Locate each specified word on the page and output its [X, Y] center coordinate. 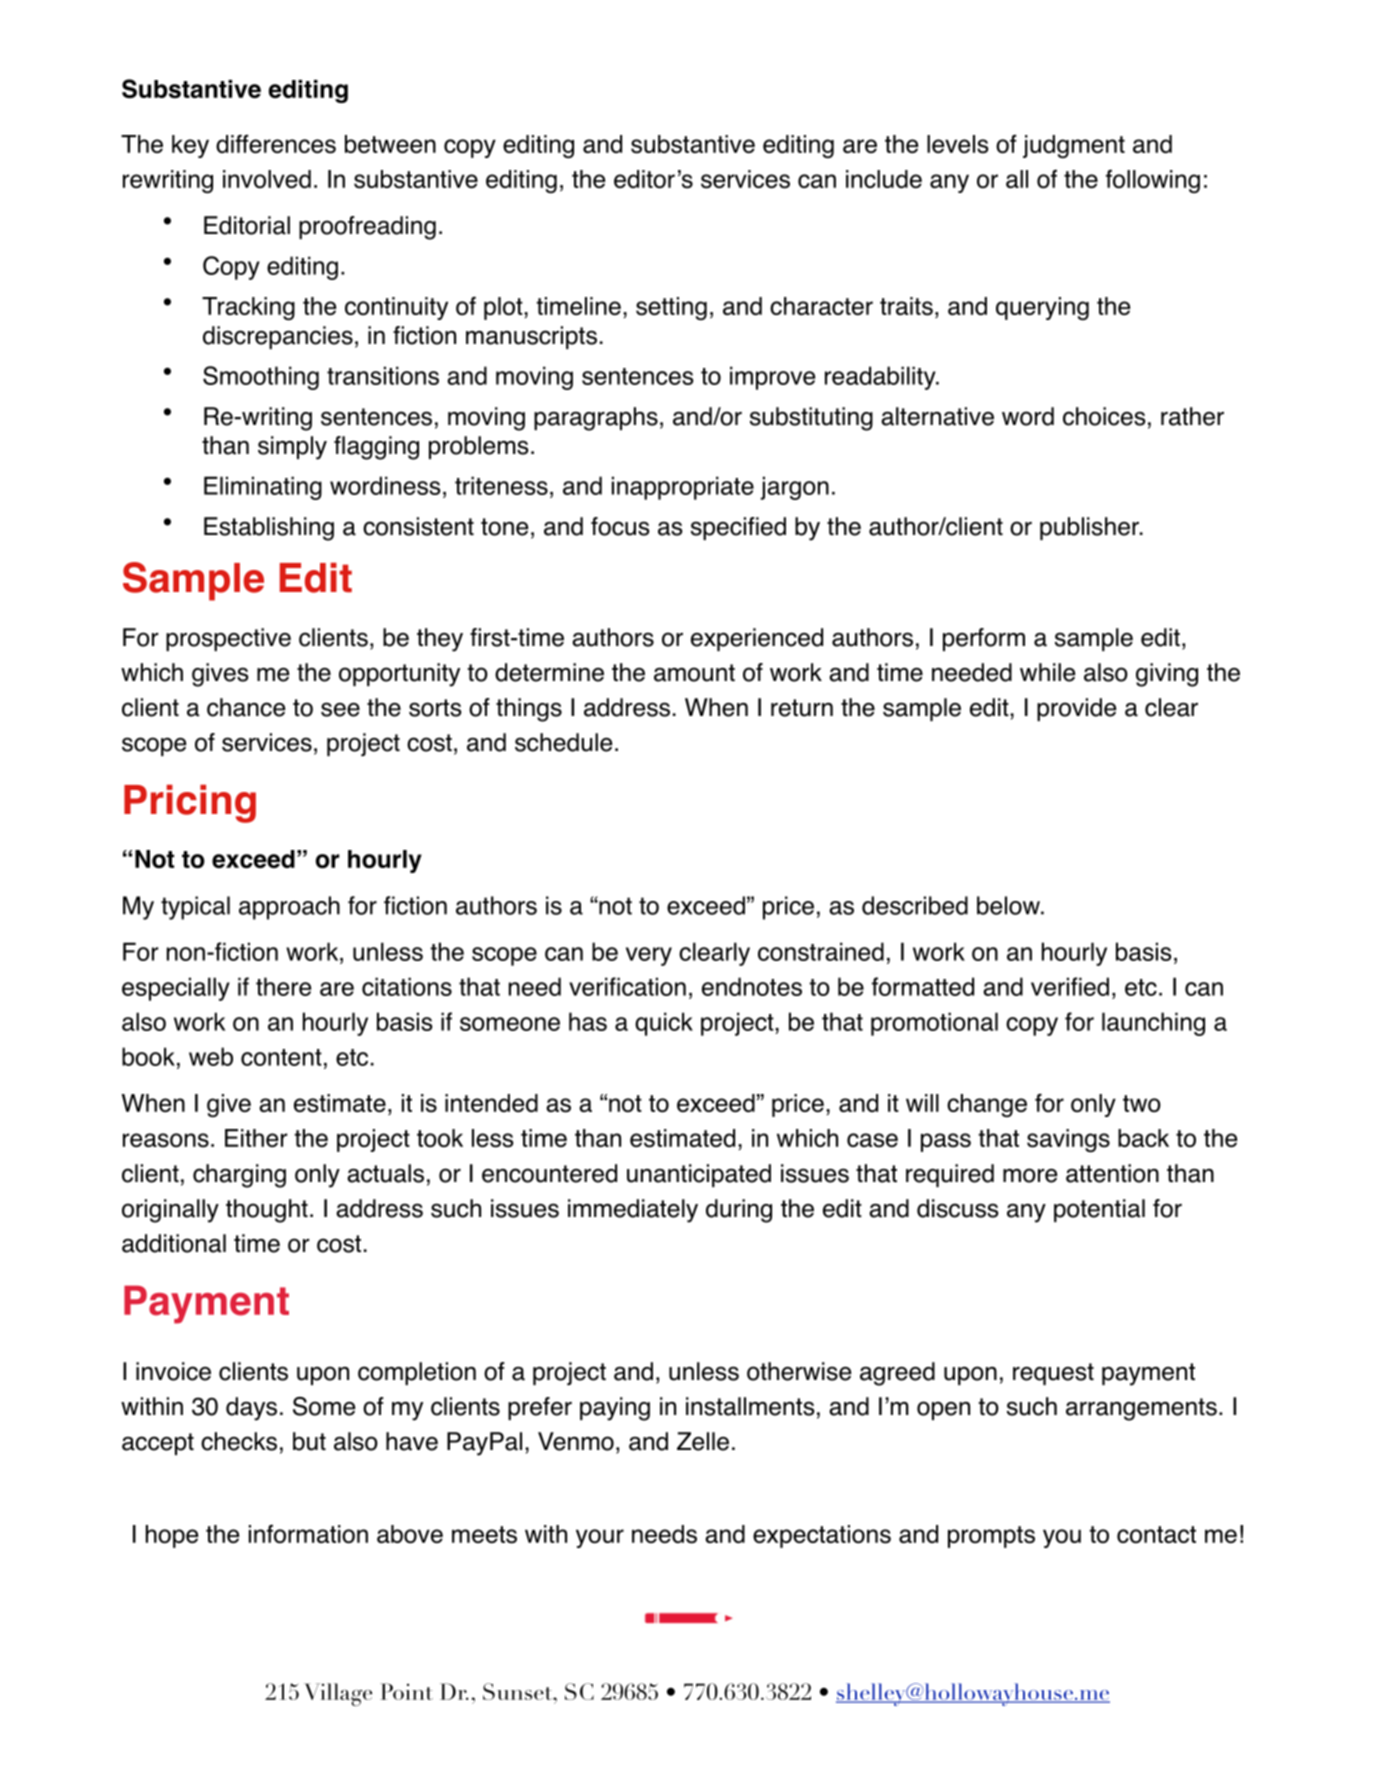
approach [289, 908]
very [649, 956]
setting [671, 308]
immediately [633, 1211]
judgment [1074, 146]
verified [1070, 986]
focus [620, 526]
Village [338, 1694]
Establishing [269, 529]
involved [267, 179]
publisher [1090, 528]
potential [1099, 1210]
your [600, 1538]
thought [267, 1211]
